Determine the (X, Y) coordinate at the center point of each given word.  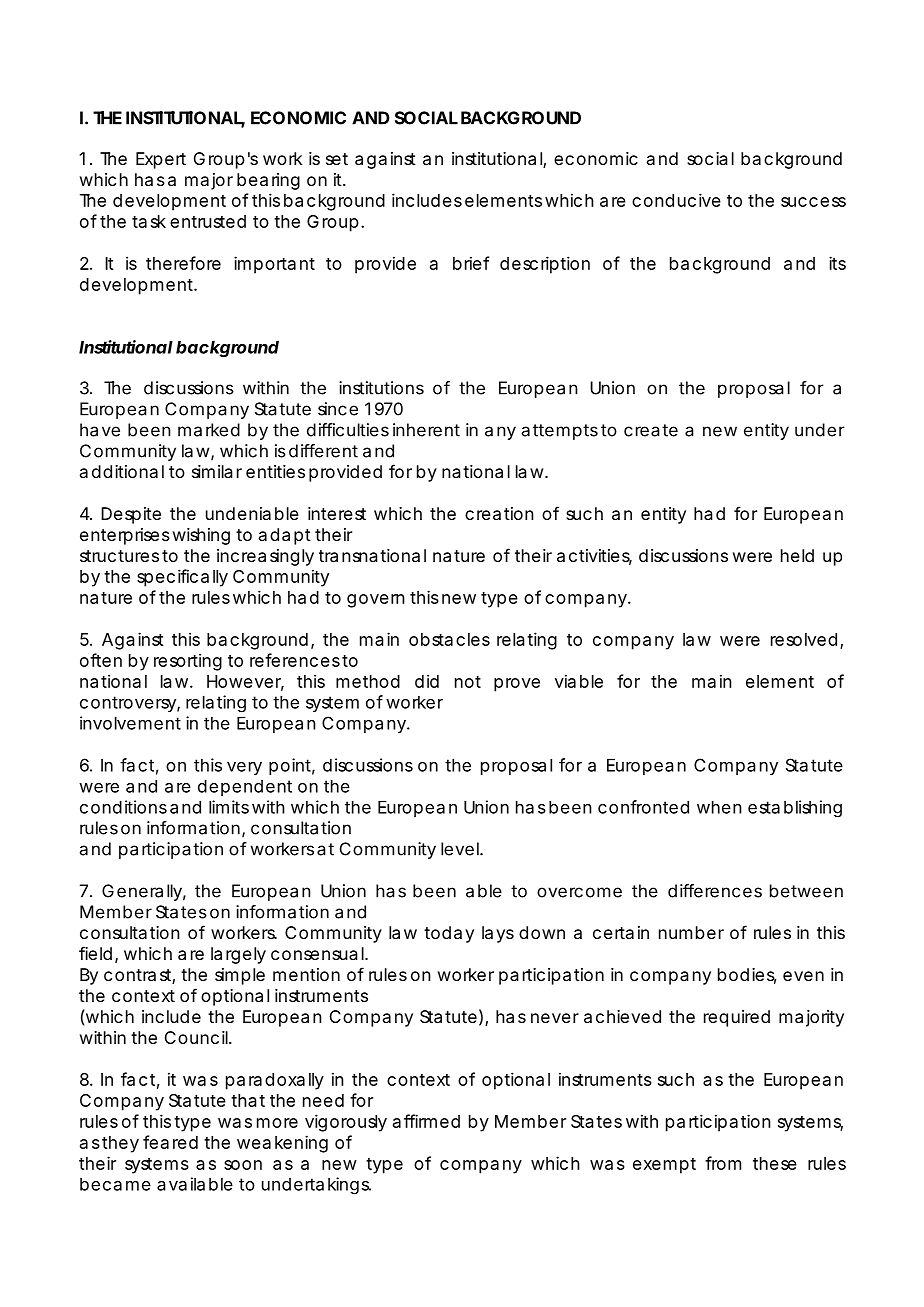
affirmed (426, 1121)
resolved (804, 639)
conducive (676, 200)
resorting (188, 662)
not (468, 682)
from (723, 1163)
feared (170, 1142)
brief (471, 263)
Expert (161, 160)
